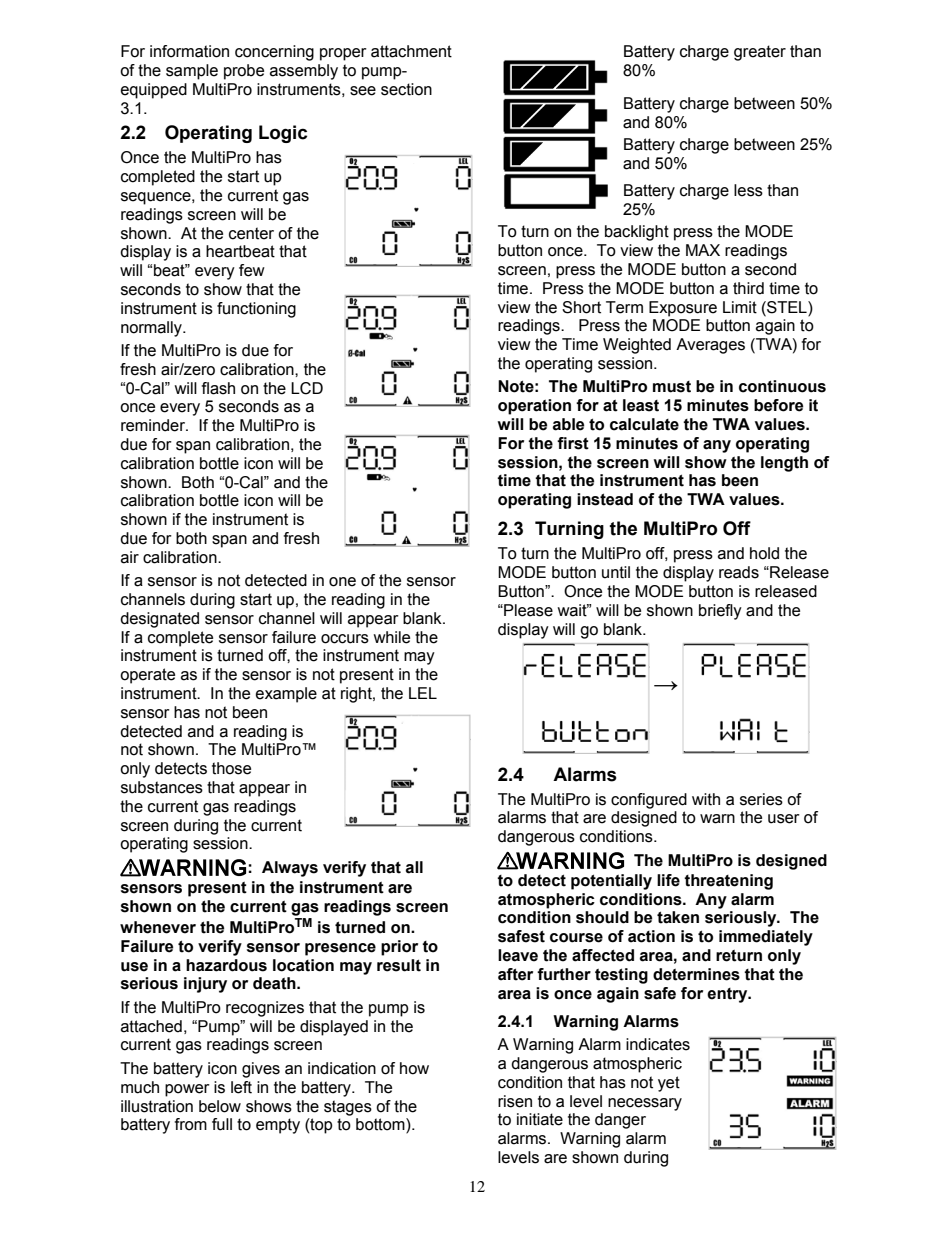  I want to click on section, so click(406, 89).
